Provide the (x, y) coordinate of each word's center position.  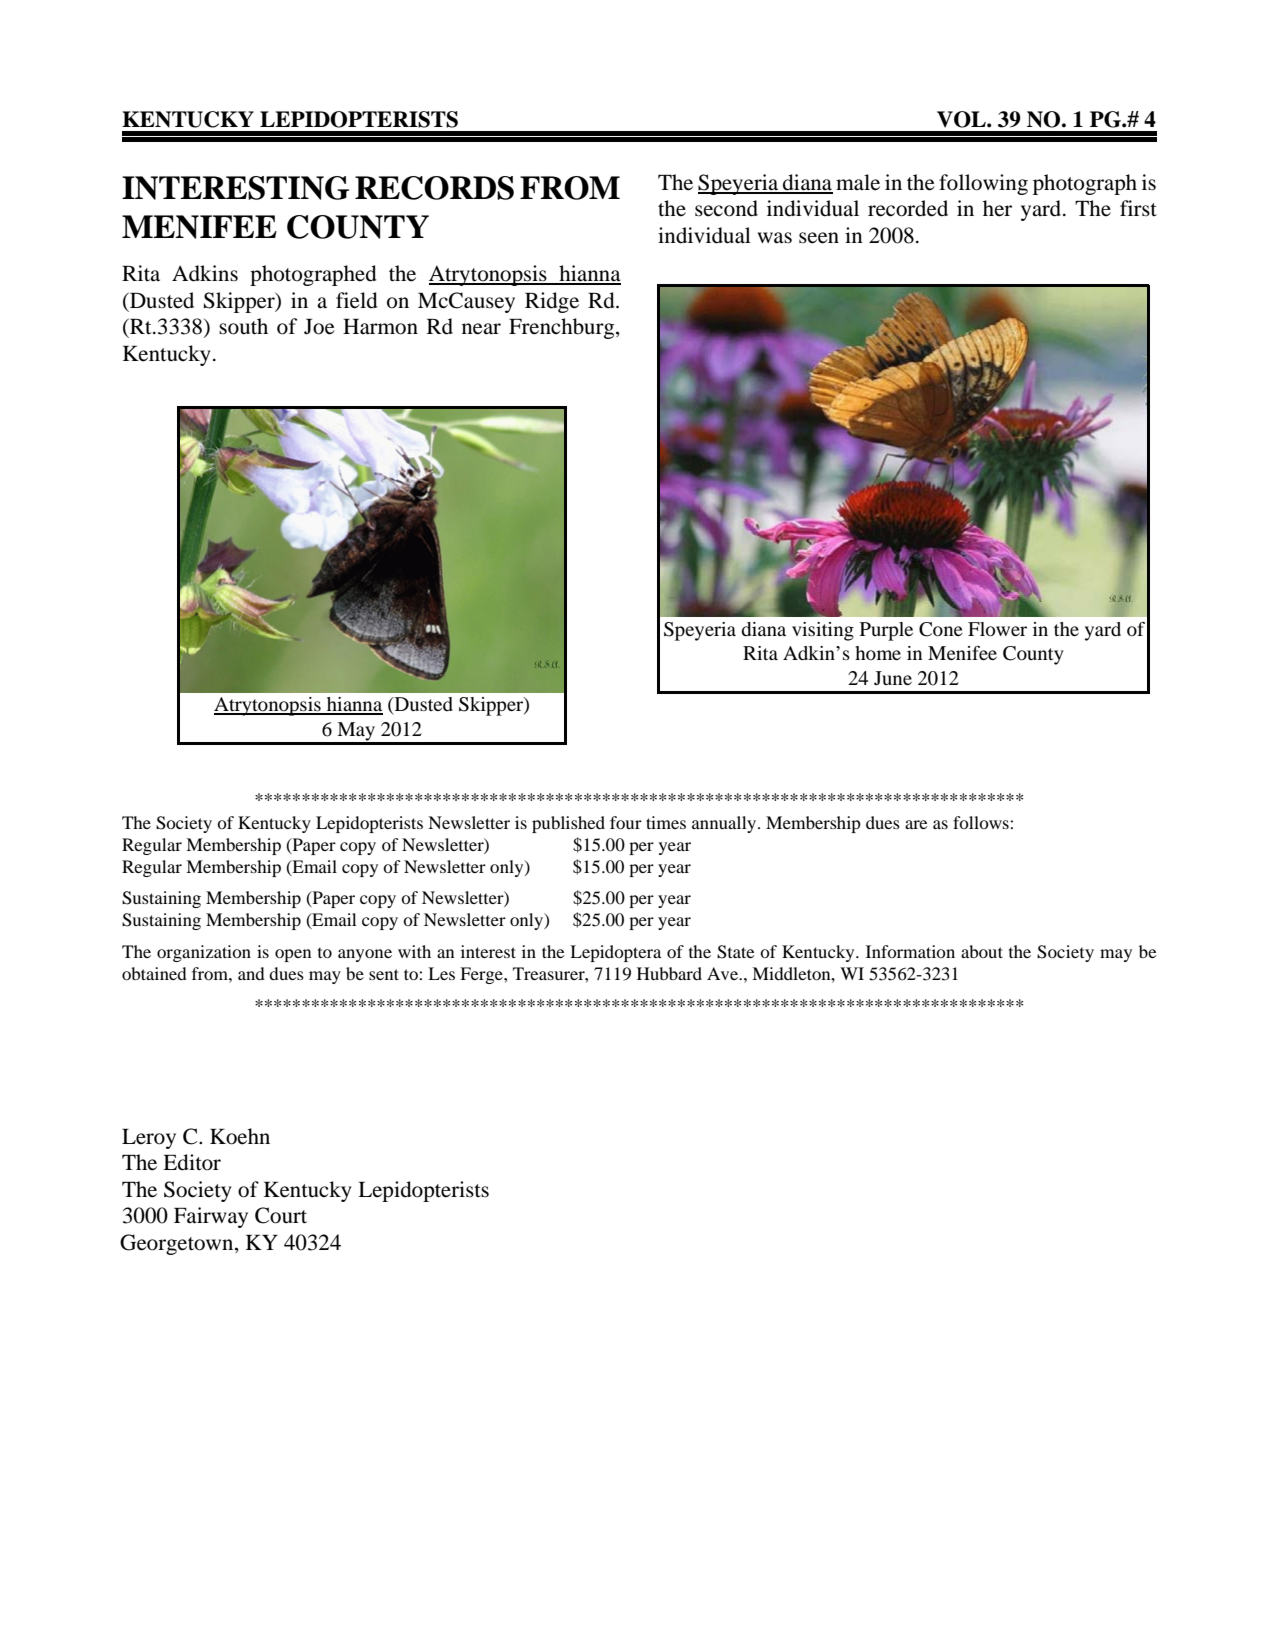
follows (982, 822)
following (983, 184)
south (243, 326)
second (726, 208)
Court (281, 1215)
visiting (823, 631)
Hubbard (669, 973)
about (982, 951)
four (626, 822)
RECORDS (434, 188)
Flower (997, 629)
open (293, 955)
